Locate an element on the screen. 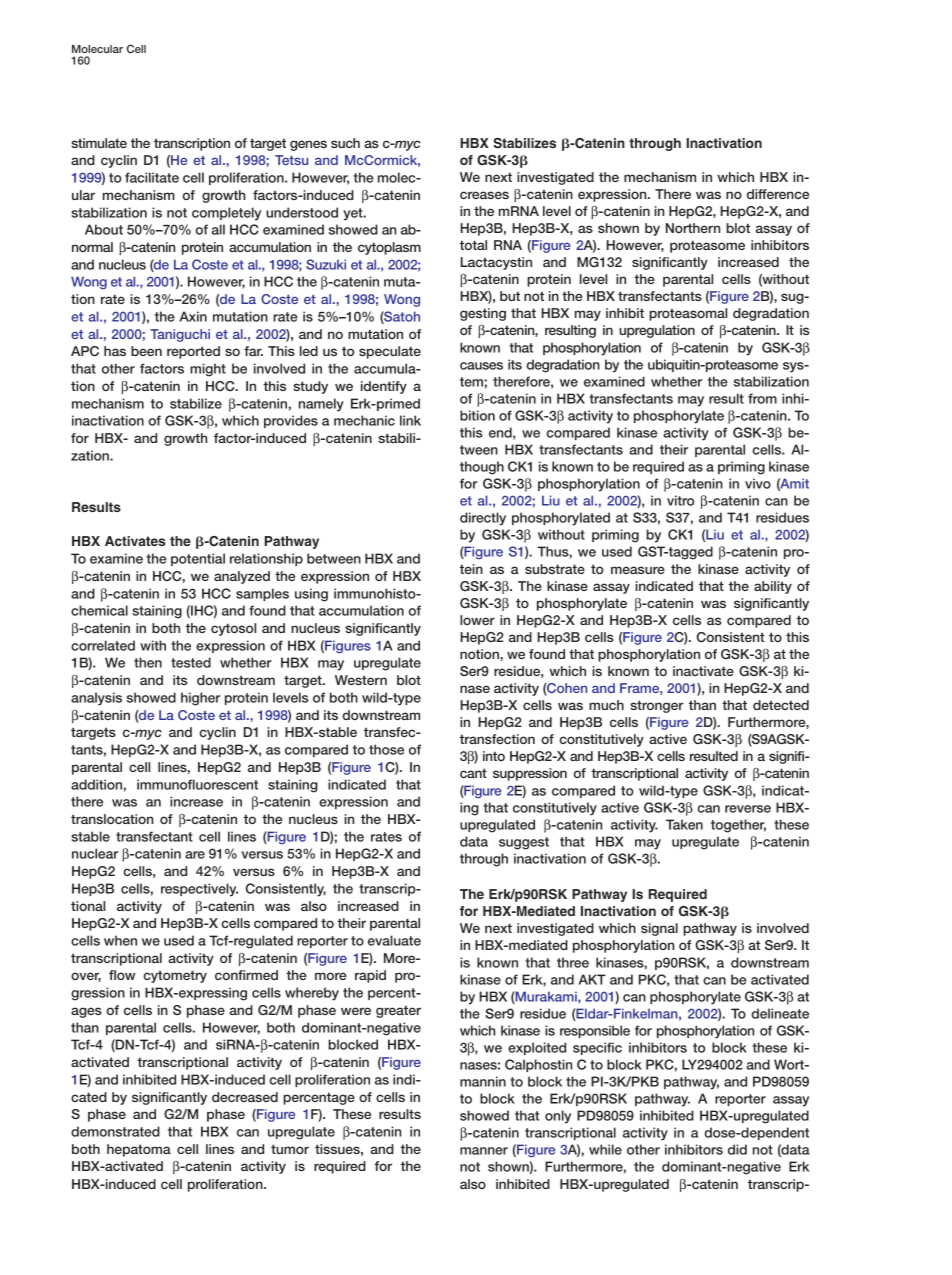 The image size is (952, 1275). lower is located at coordinates (477, 620).
